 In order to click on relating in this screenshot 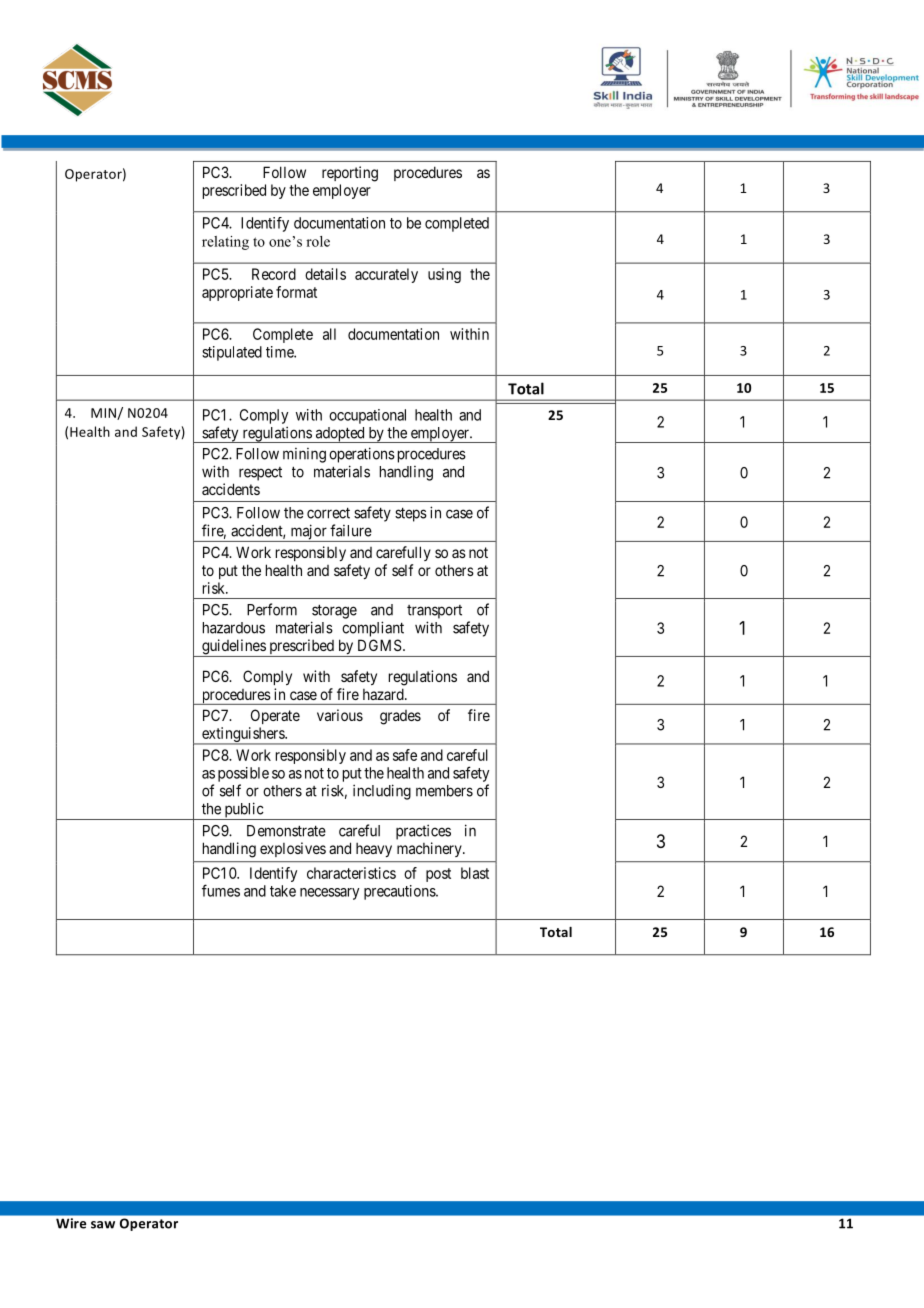, I will do `click(225, 243)`.
